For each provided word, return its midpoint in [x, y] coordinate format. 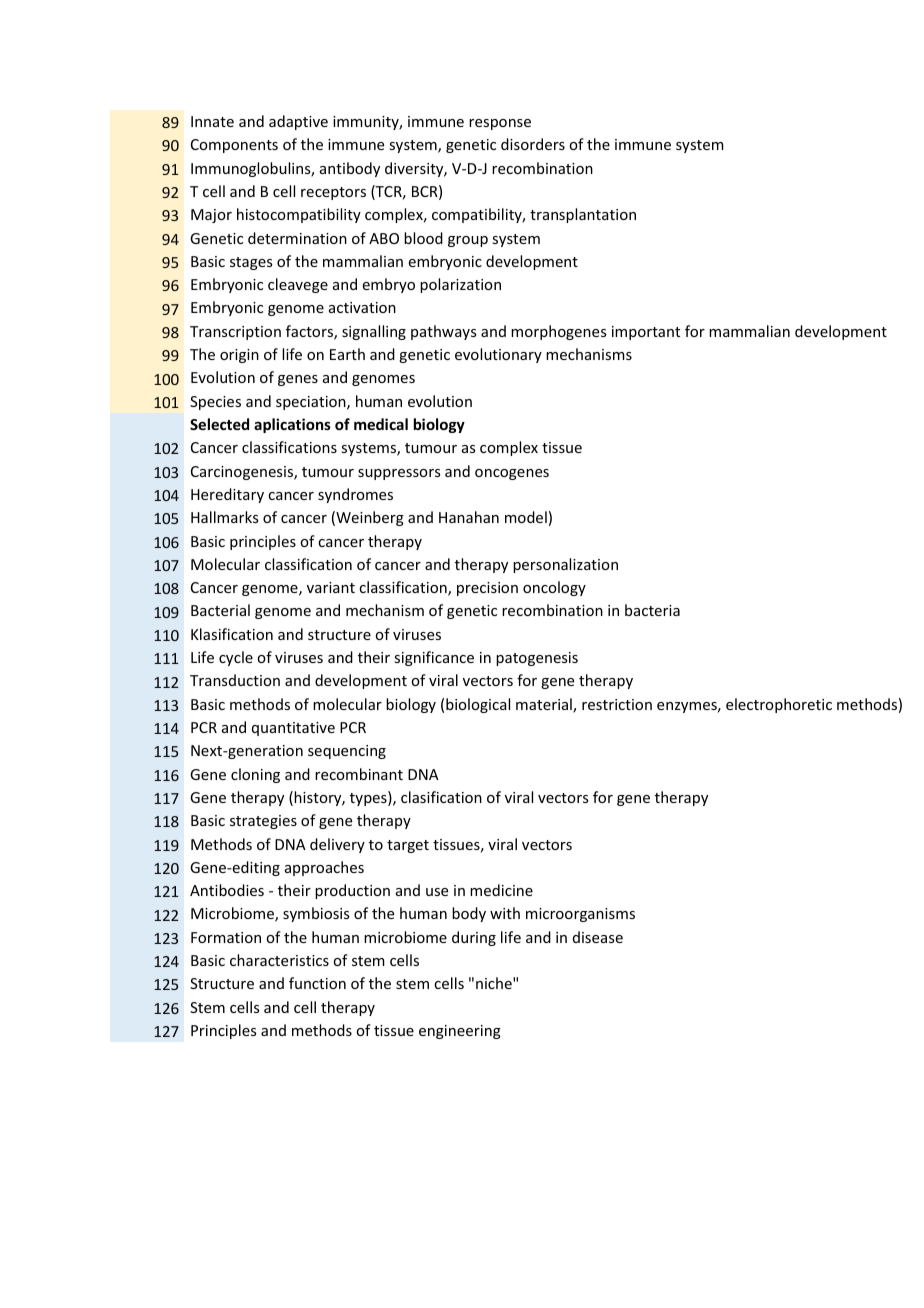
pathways [443, 332]
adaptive [298, 122]
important [646, 333]
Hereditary [227, 495]
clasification [441, 797]
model [526, 517]
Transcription [235, 333]
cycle [236, 658]
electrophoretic [779, 705]
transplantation [583, 215]
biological [478, 705]
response [500, 124]
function [317, 983]
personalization [565, 565]
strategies [263, 822]
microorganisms [580, 915]
